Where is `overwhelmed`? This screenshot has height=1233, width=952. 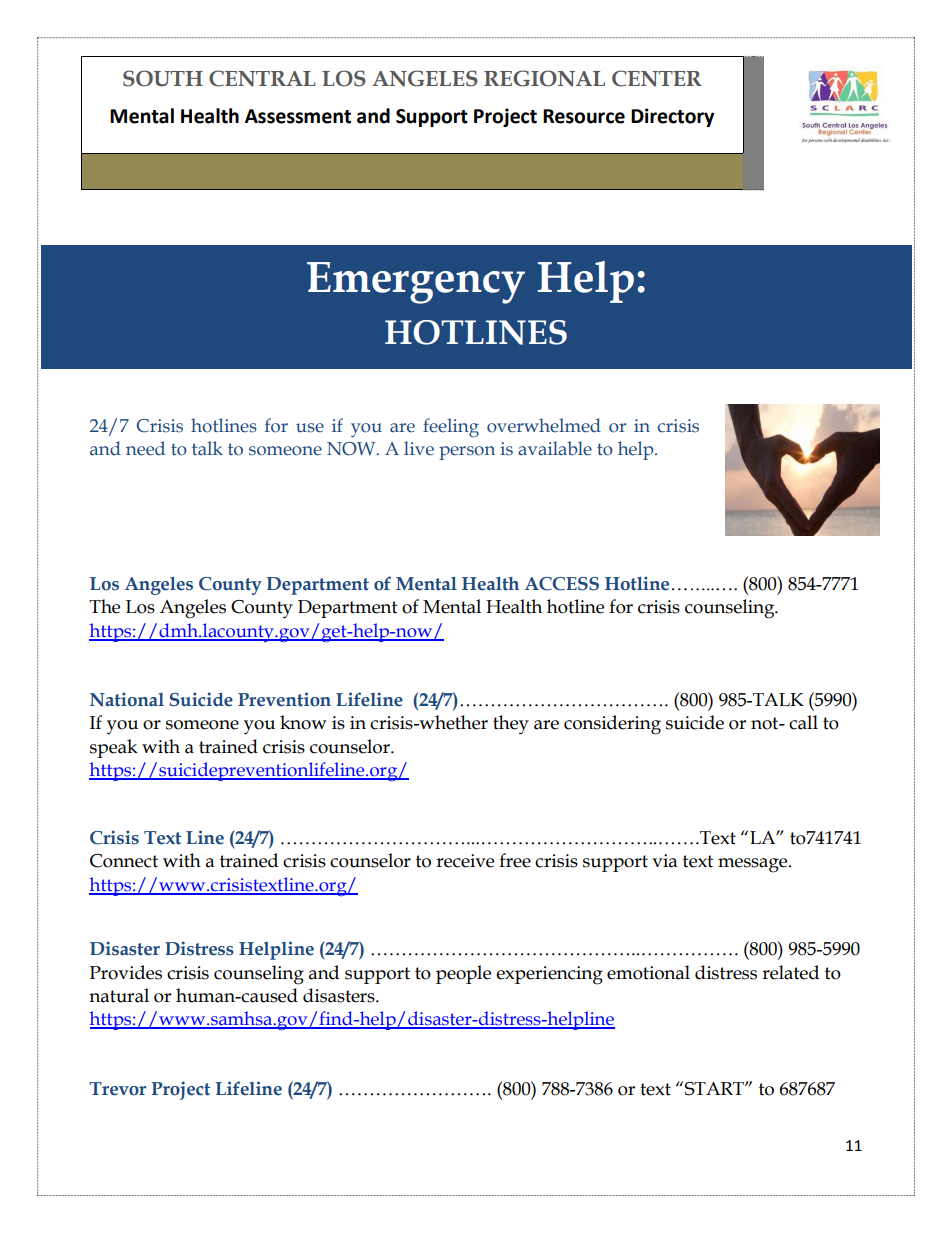 overwhelmed is located at coordinates (544, 425).
